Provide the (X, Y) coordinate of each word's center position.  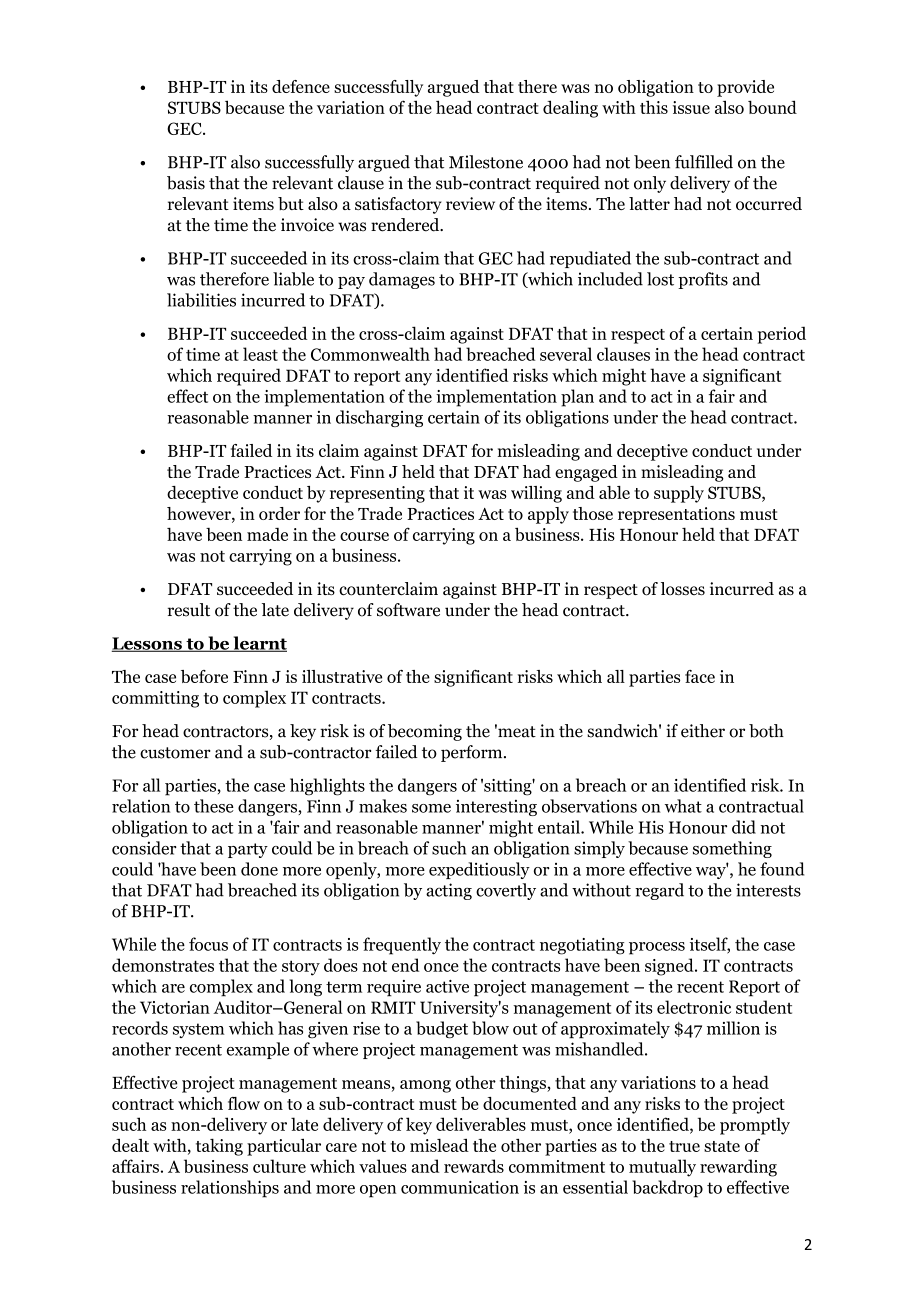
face (700, 676)
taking (219, 1147)
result (189, 610)
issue (691, 107)
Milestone (486, 162)
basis (186, 183)
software (408, 610)
